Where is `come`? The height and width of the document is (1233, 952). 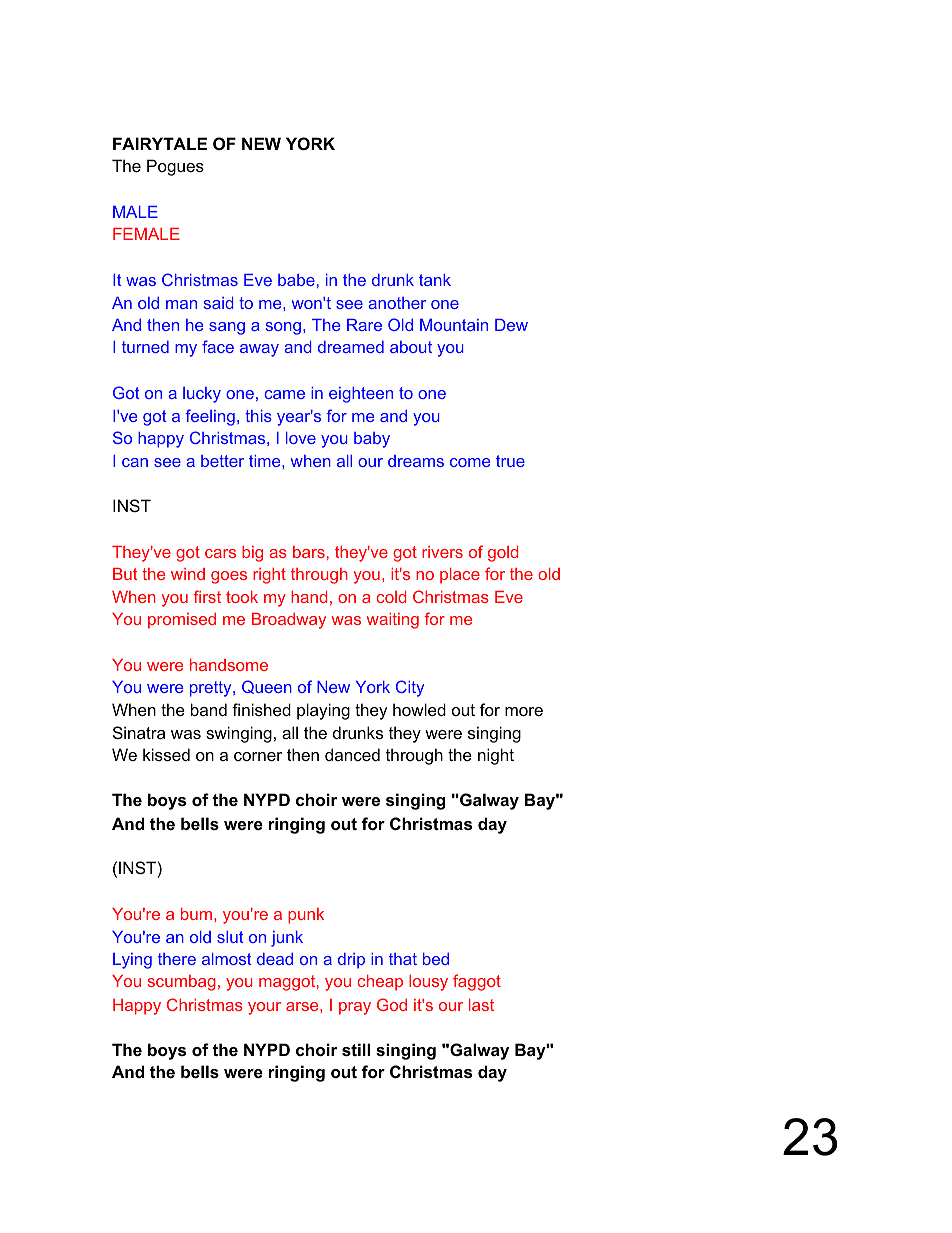 come is located at coordinates (470, 462).
